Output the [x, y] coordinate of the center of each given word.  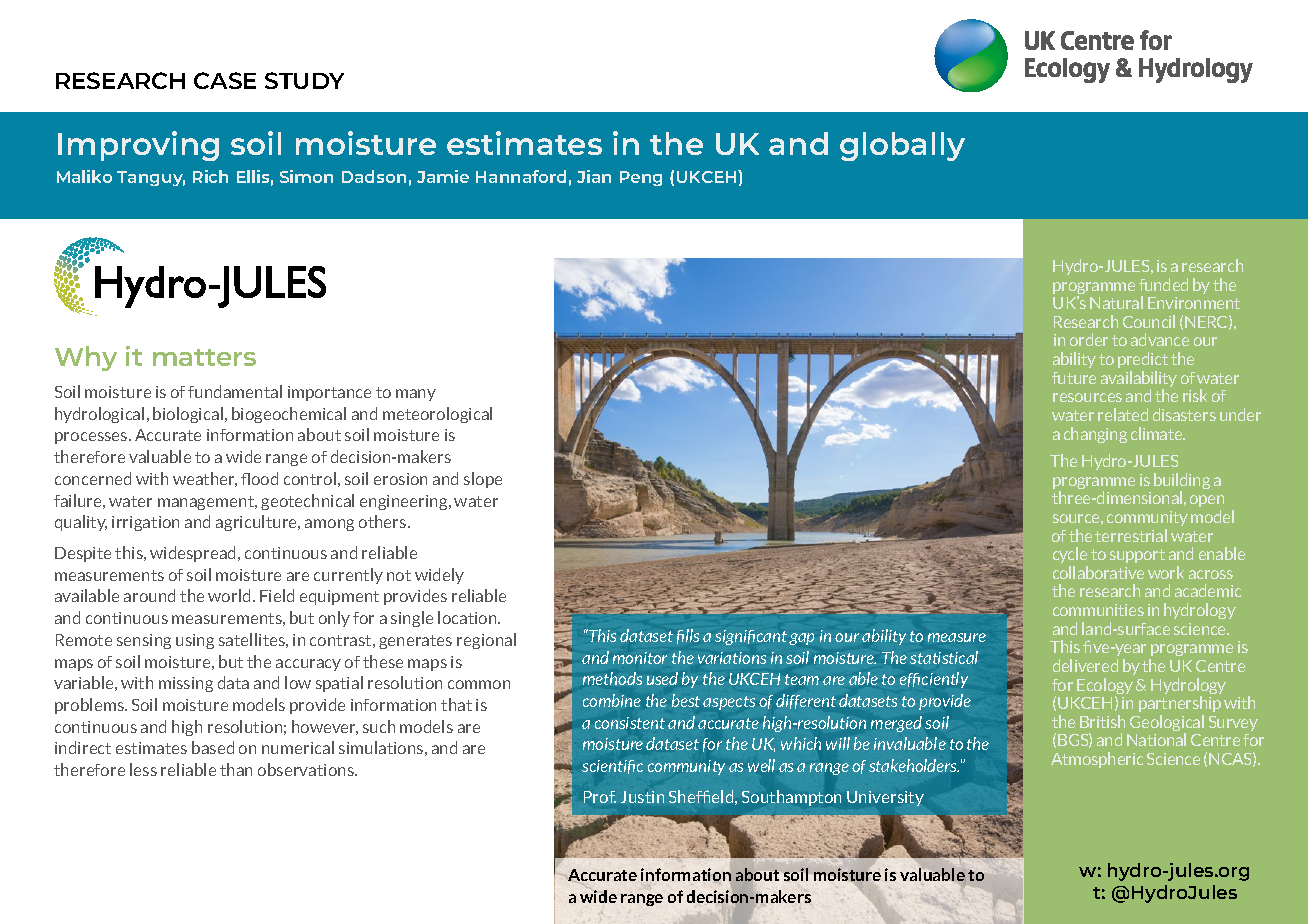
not [399, 575]
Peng [641, 178]
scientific [612, 767]
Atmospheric [1097, 760]
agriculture [258, 523]
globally [902, 146]
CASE [225, 80]
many [416, 395]
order [1089, 339]
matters [204, 357]
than [236, 769]
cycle [1070, 555]
